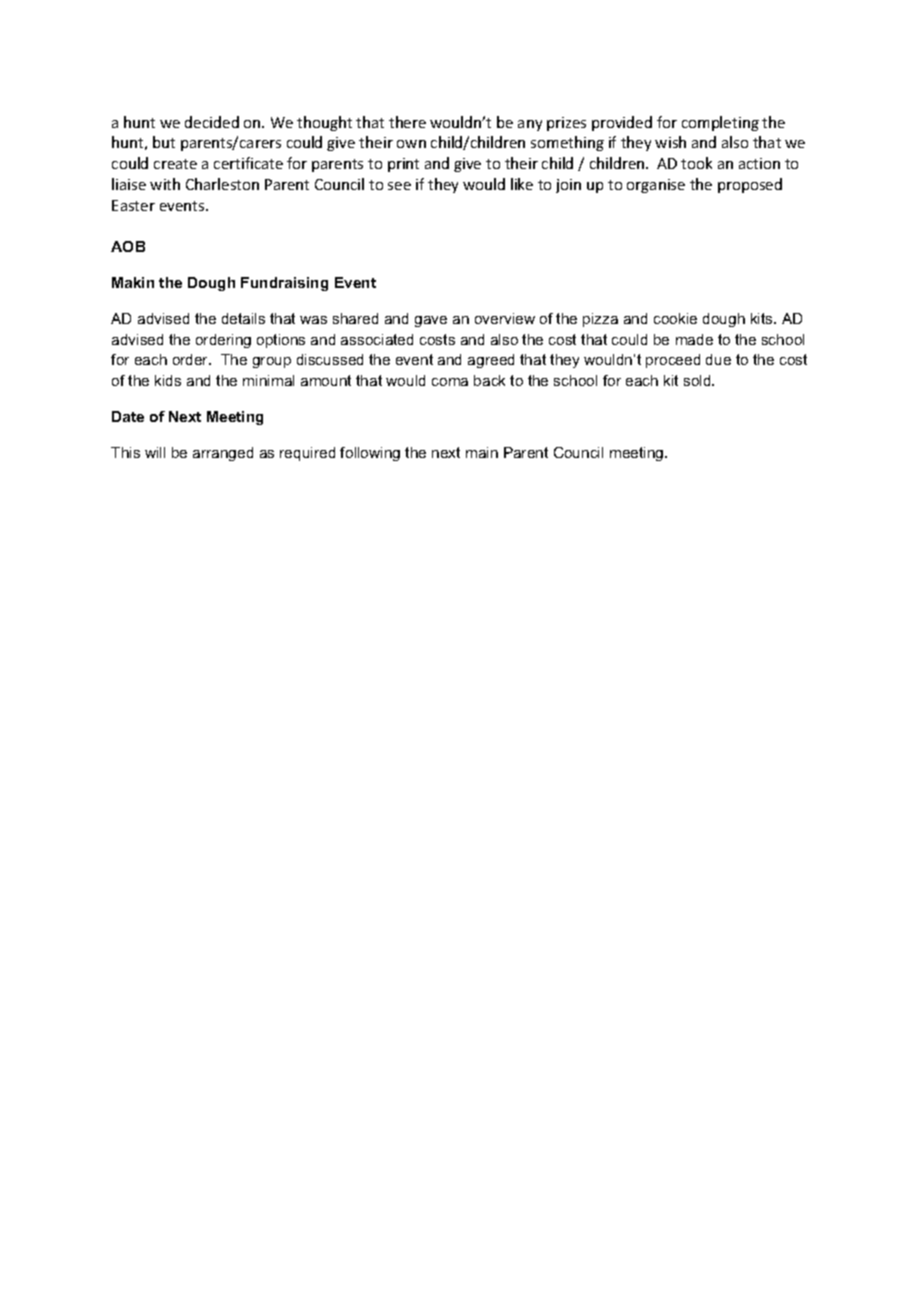  I want to click on Fundraising, so click(284, 284).
